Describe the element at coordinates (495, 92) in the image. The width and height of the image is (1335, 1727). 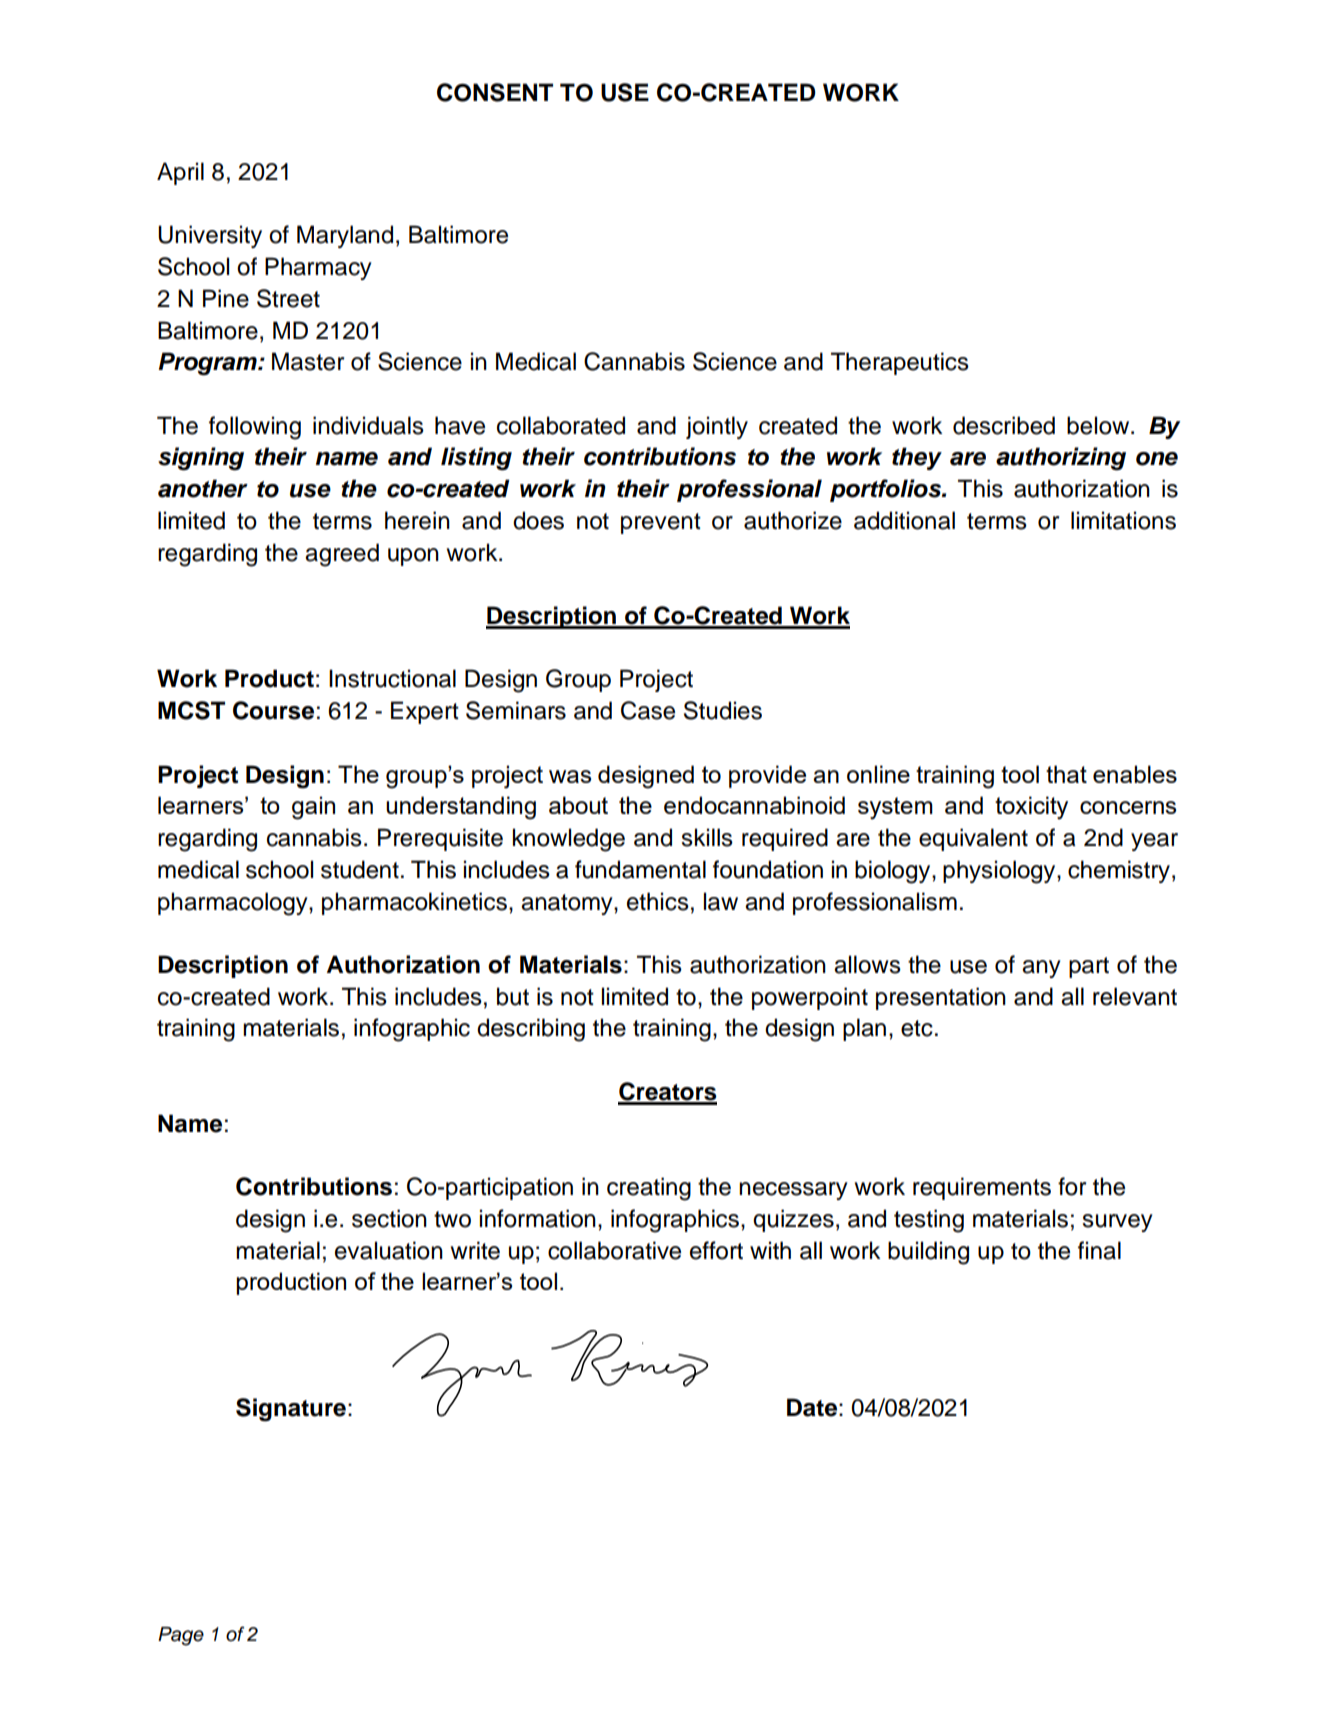
I see `CONSENT` at that location.
